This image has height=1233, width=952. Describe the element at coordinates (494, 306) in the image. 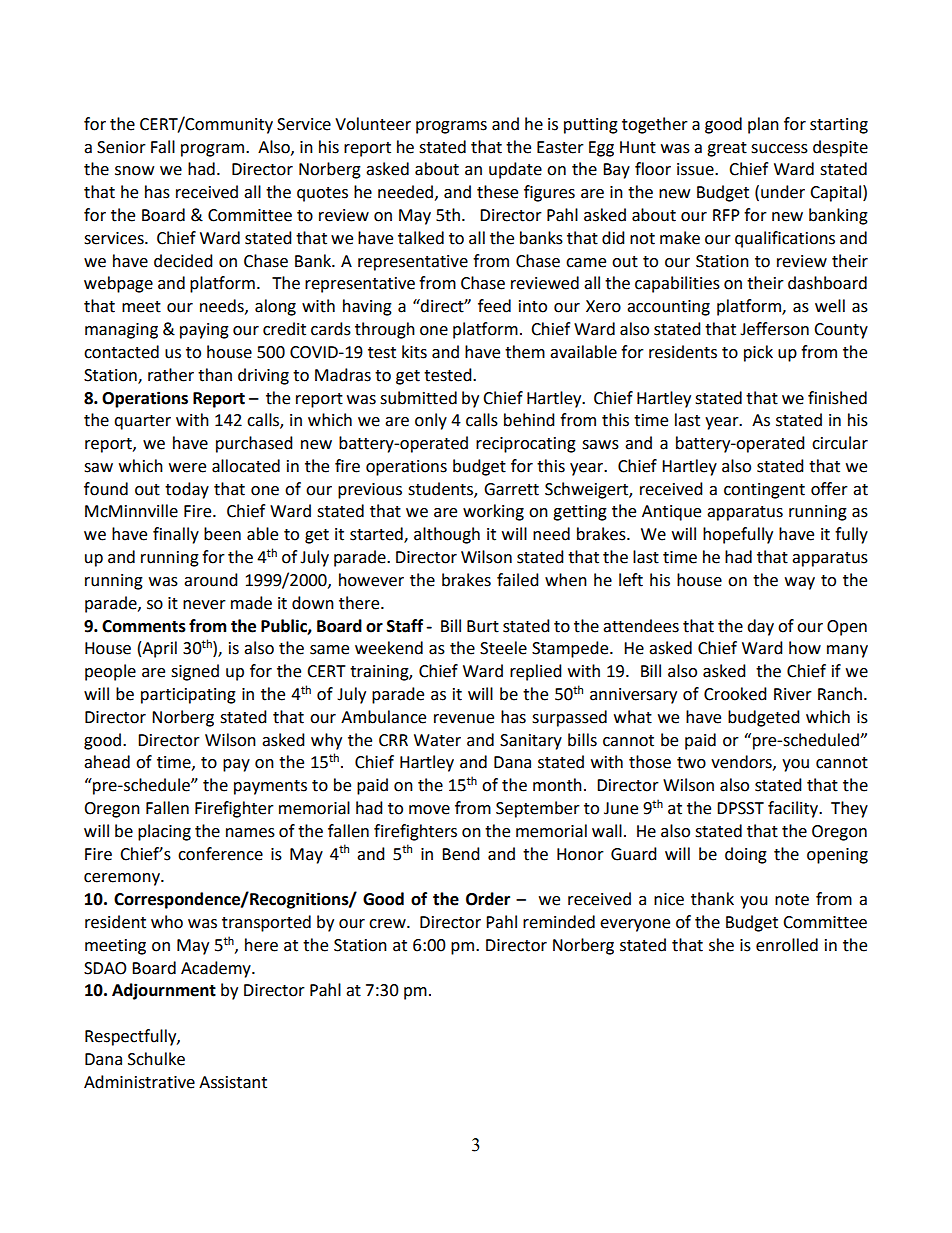

I see `feed` at that location.
